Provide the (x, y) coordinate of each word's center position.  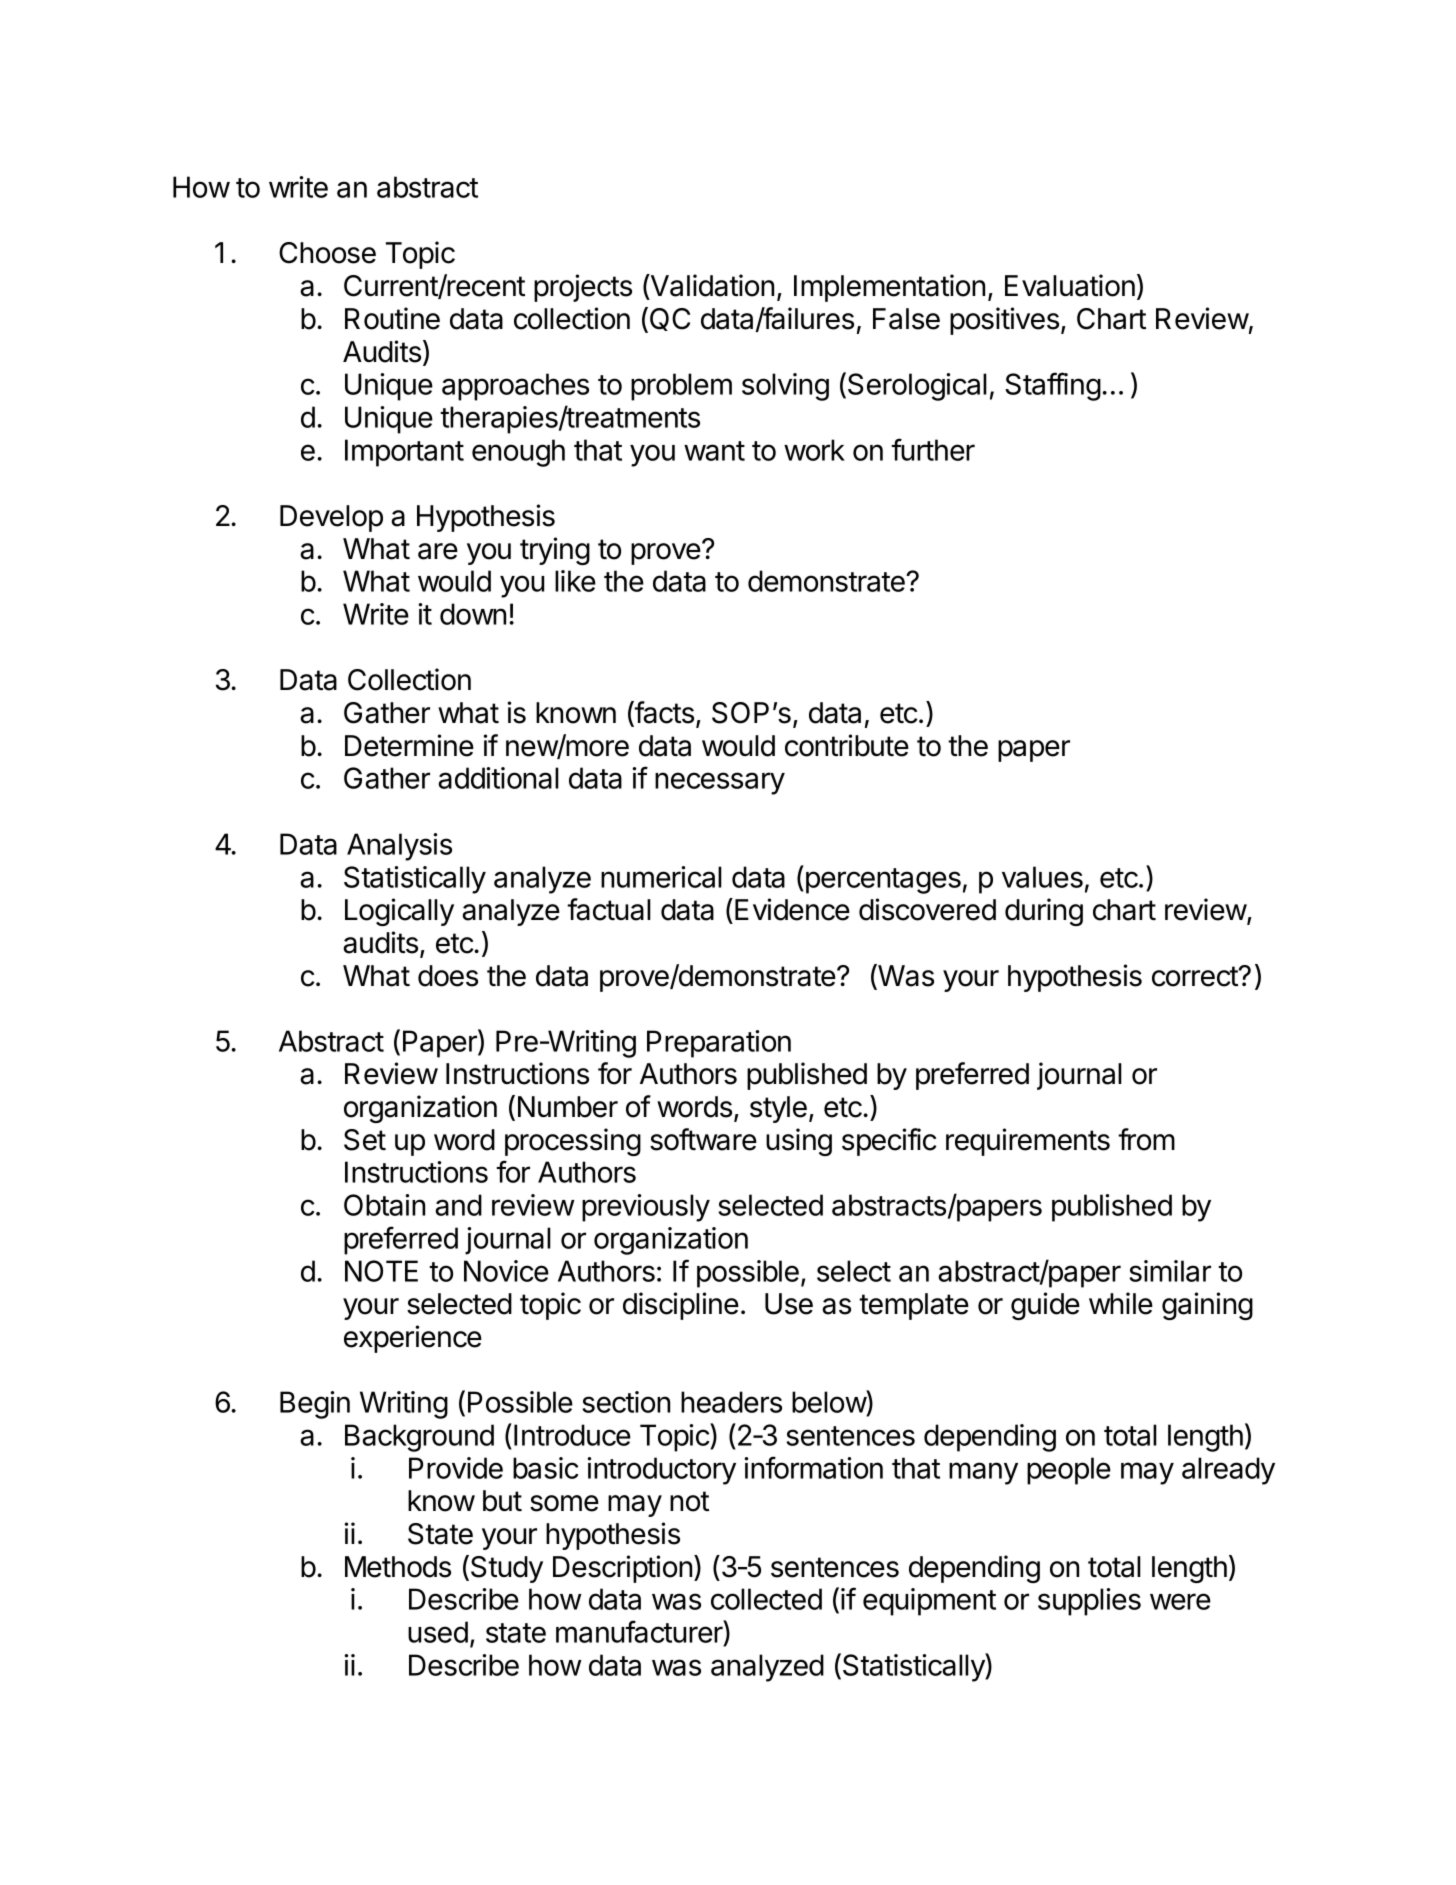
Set (365, 1140)
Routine (392, 318)
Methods (398, 1567)
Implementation (889, 288)
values (1042, 877)
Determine (409, 745)
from (1146, 1139)
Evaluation (1070, 285)
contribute (847, 745)
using (799, 1142)
